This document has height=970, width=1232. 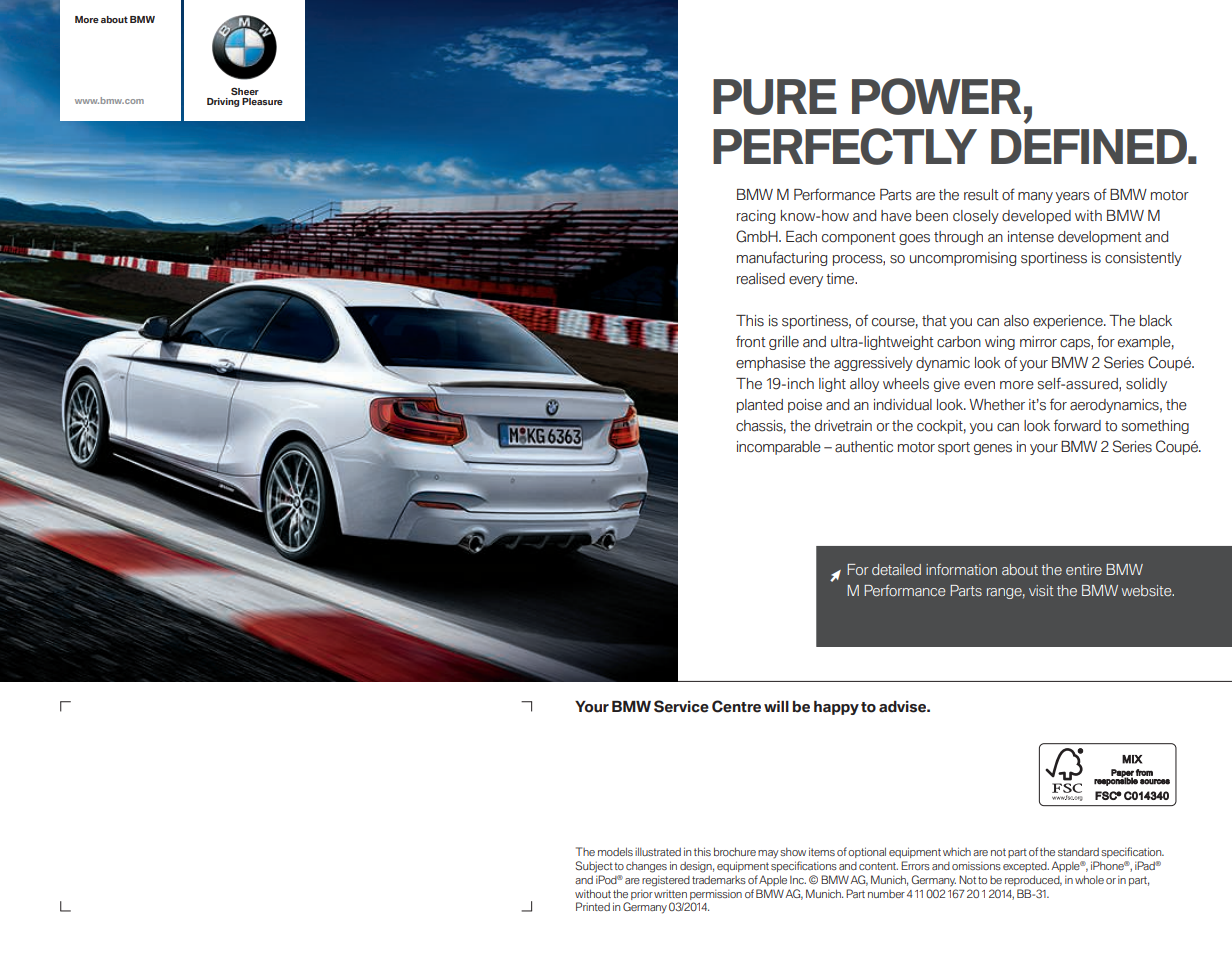 What do you see at coordinates (936, 96) in the document?
I see `POWER` at bounding box center [936, 96].
